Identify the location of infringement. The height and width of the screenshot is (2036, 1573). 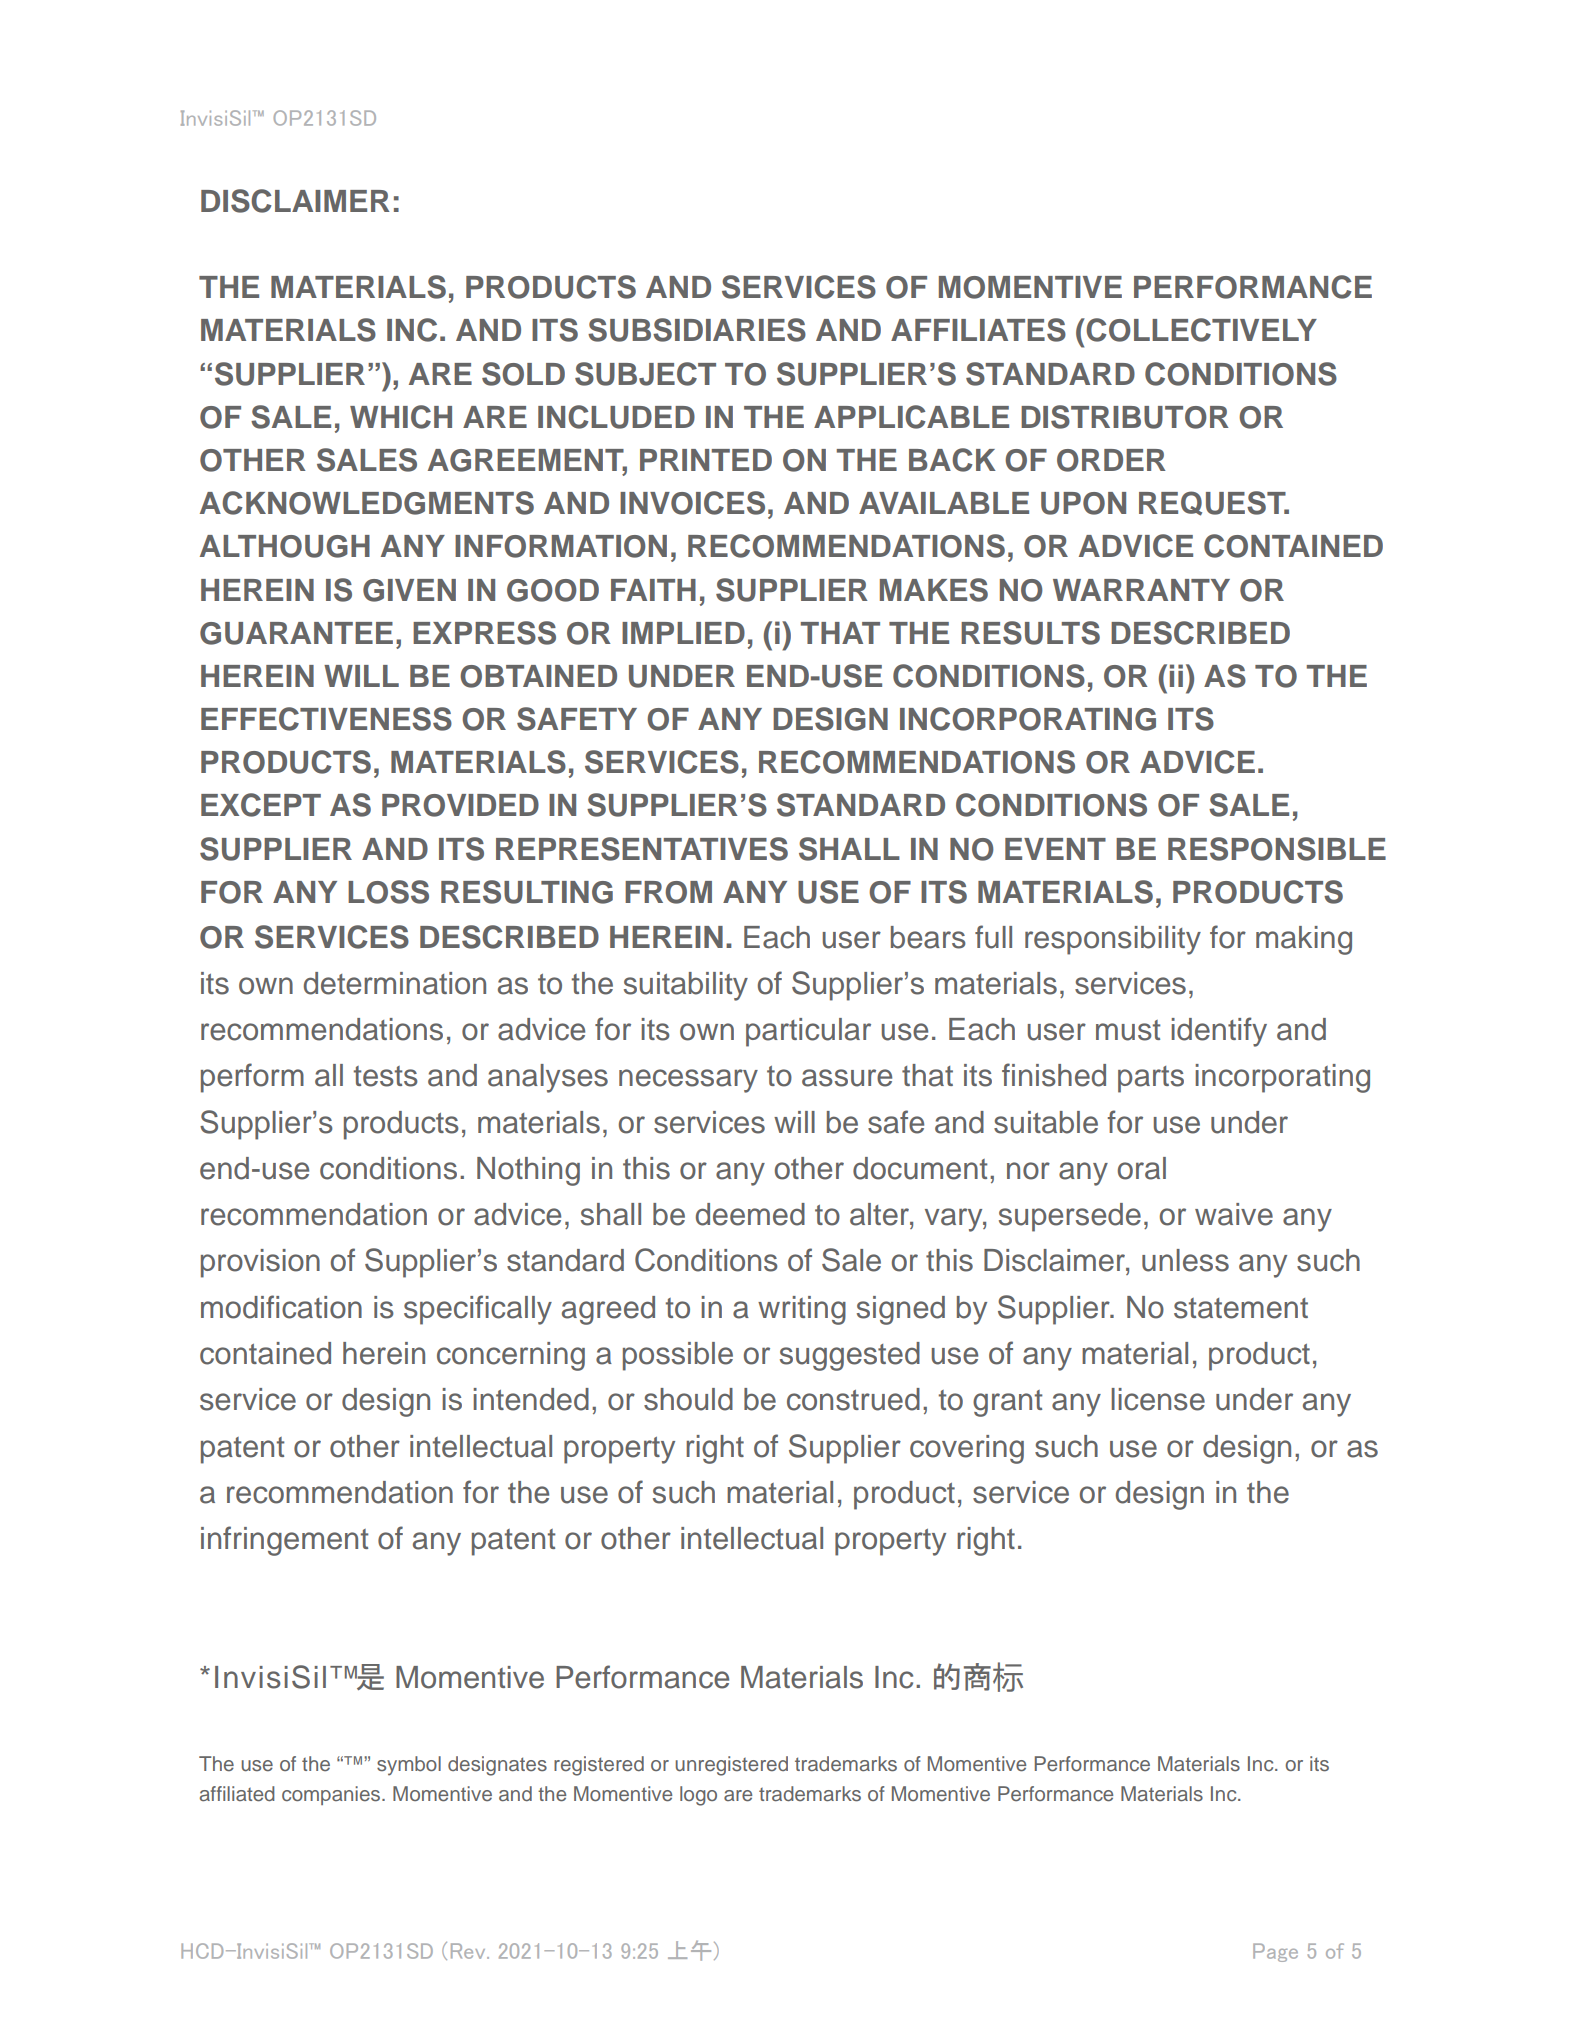
(284, 1541).
